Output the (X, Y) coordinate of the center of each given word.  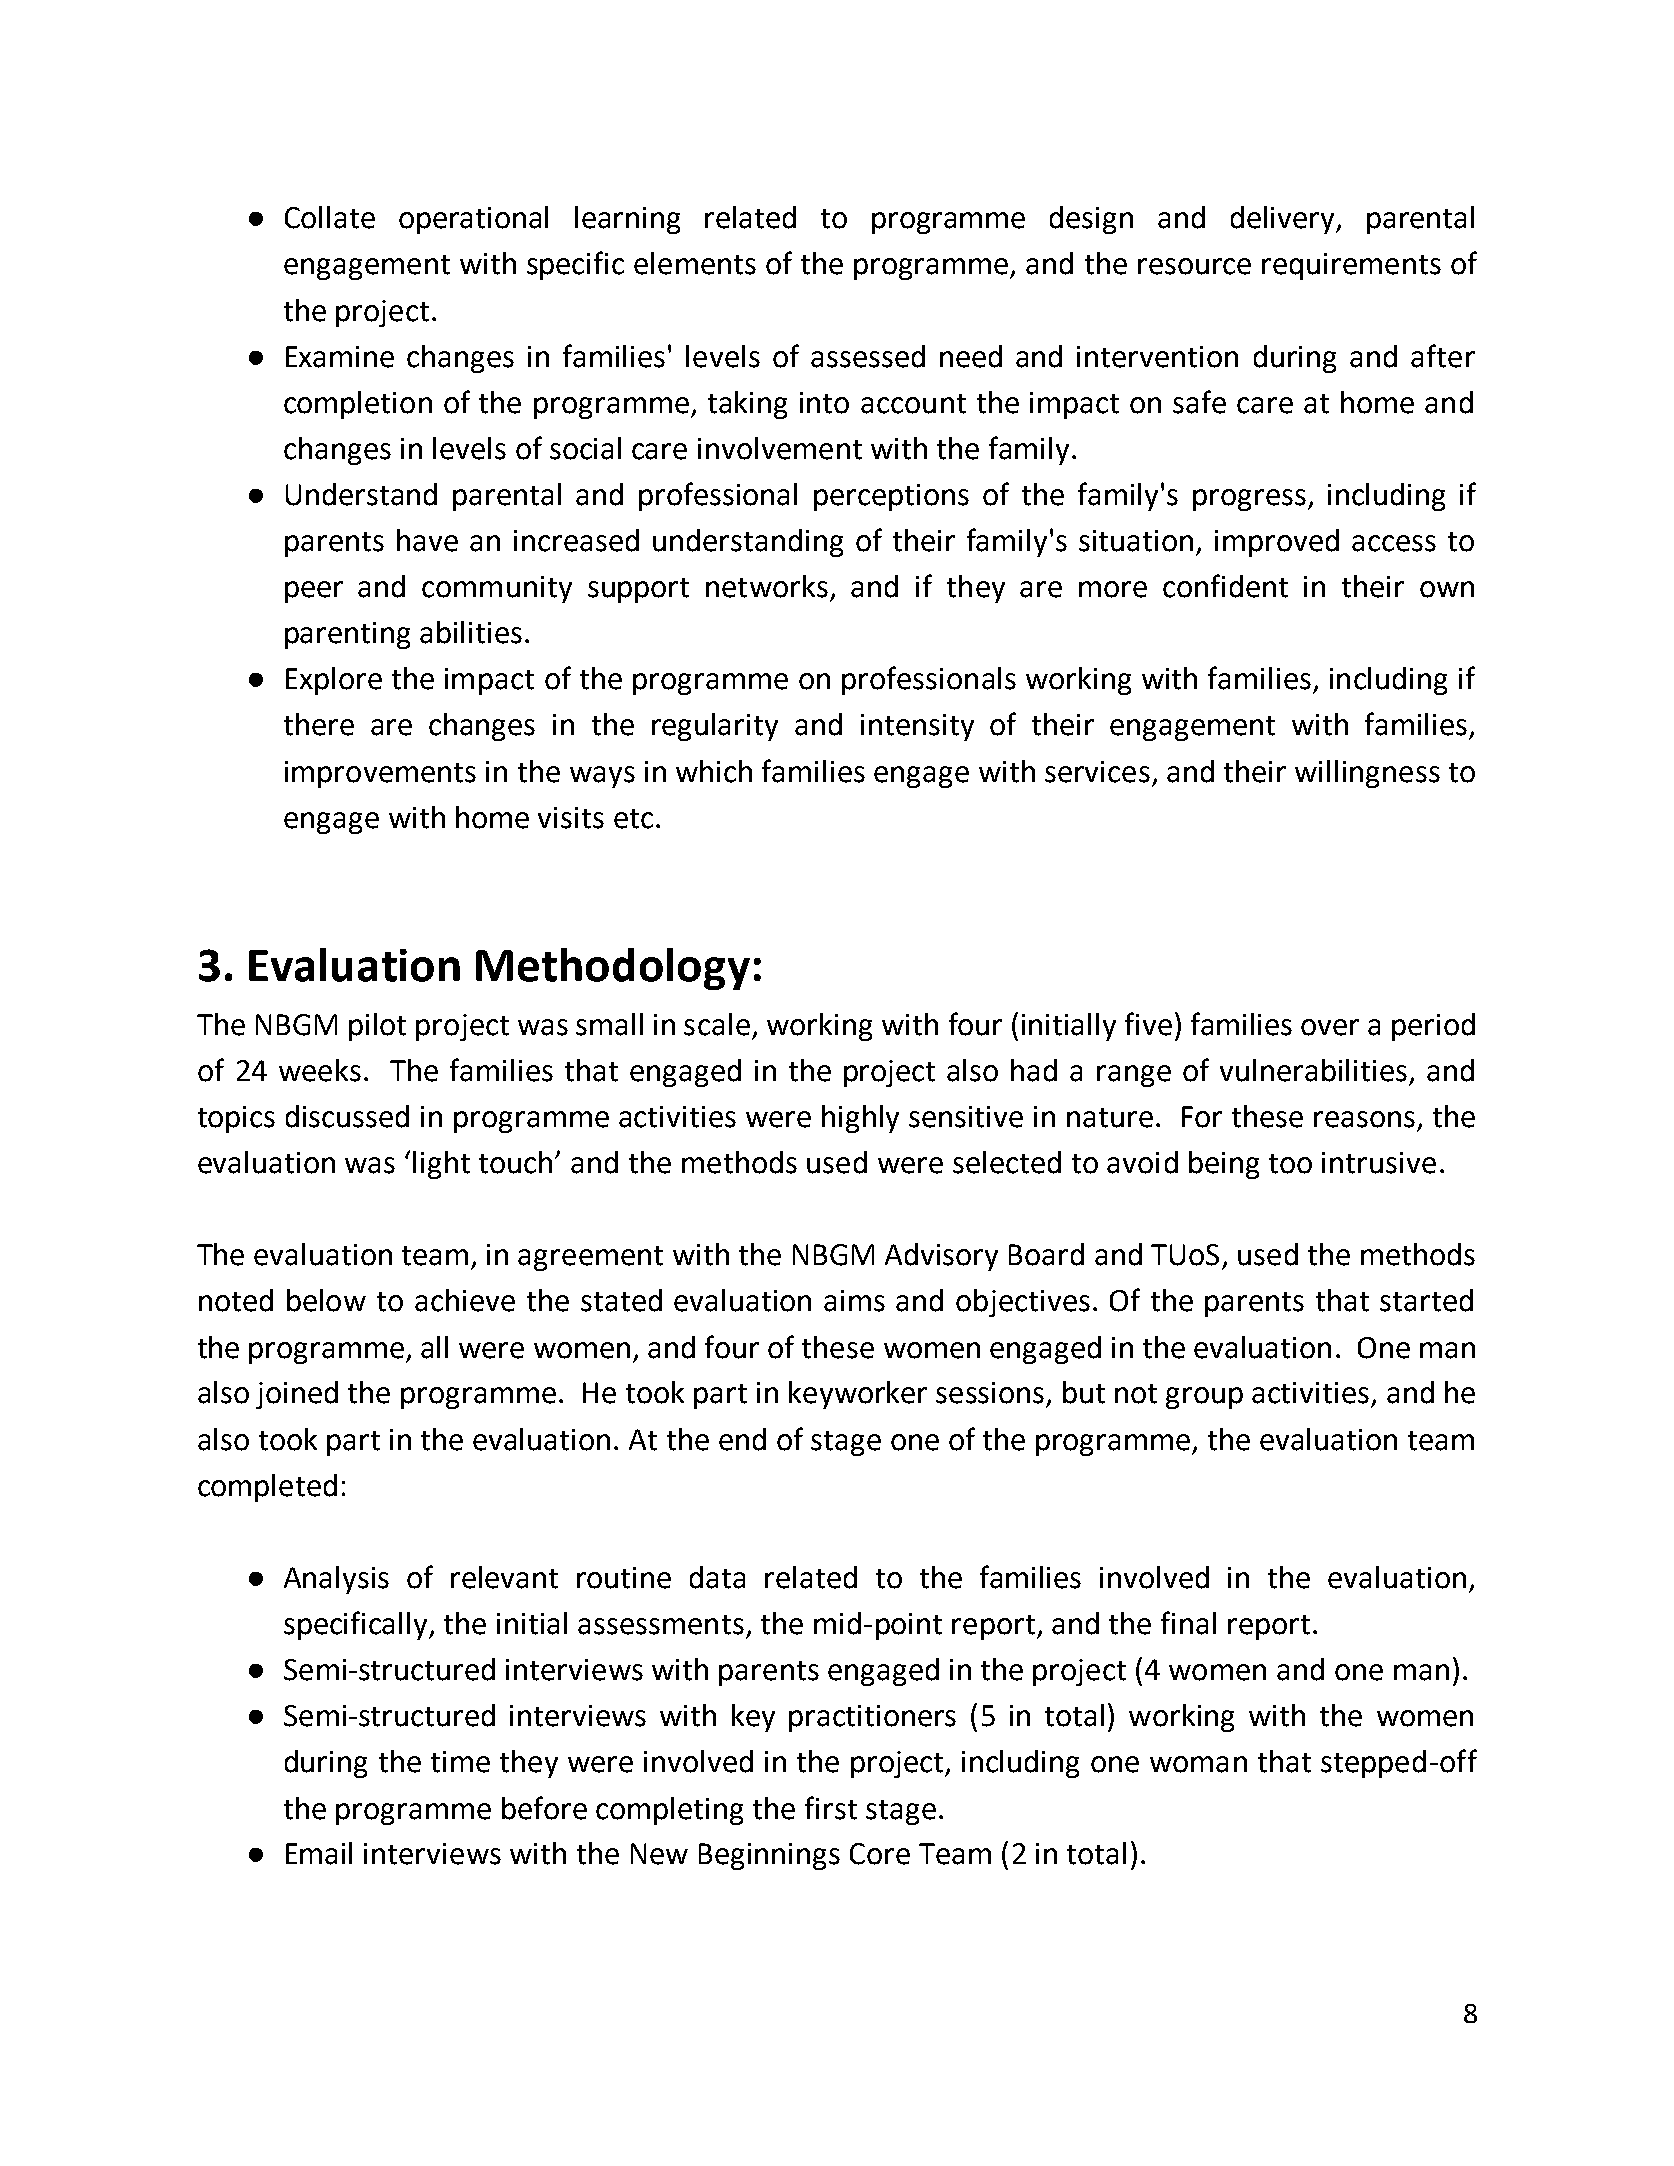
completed (267, 1488)
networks (767, 586)
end (742, 1439)
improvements (380, 774)
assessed (868, 356)
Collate (330, 217)
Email (319, 1853)
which (714, 771)
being (1224, 1165)
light (441, 1165)
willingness (1367, 774)
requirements (1351, 266)
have (427, 540)
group (1204, 1398)
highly (860, 1119)
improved (1277, 543)
